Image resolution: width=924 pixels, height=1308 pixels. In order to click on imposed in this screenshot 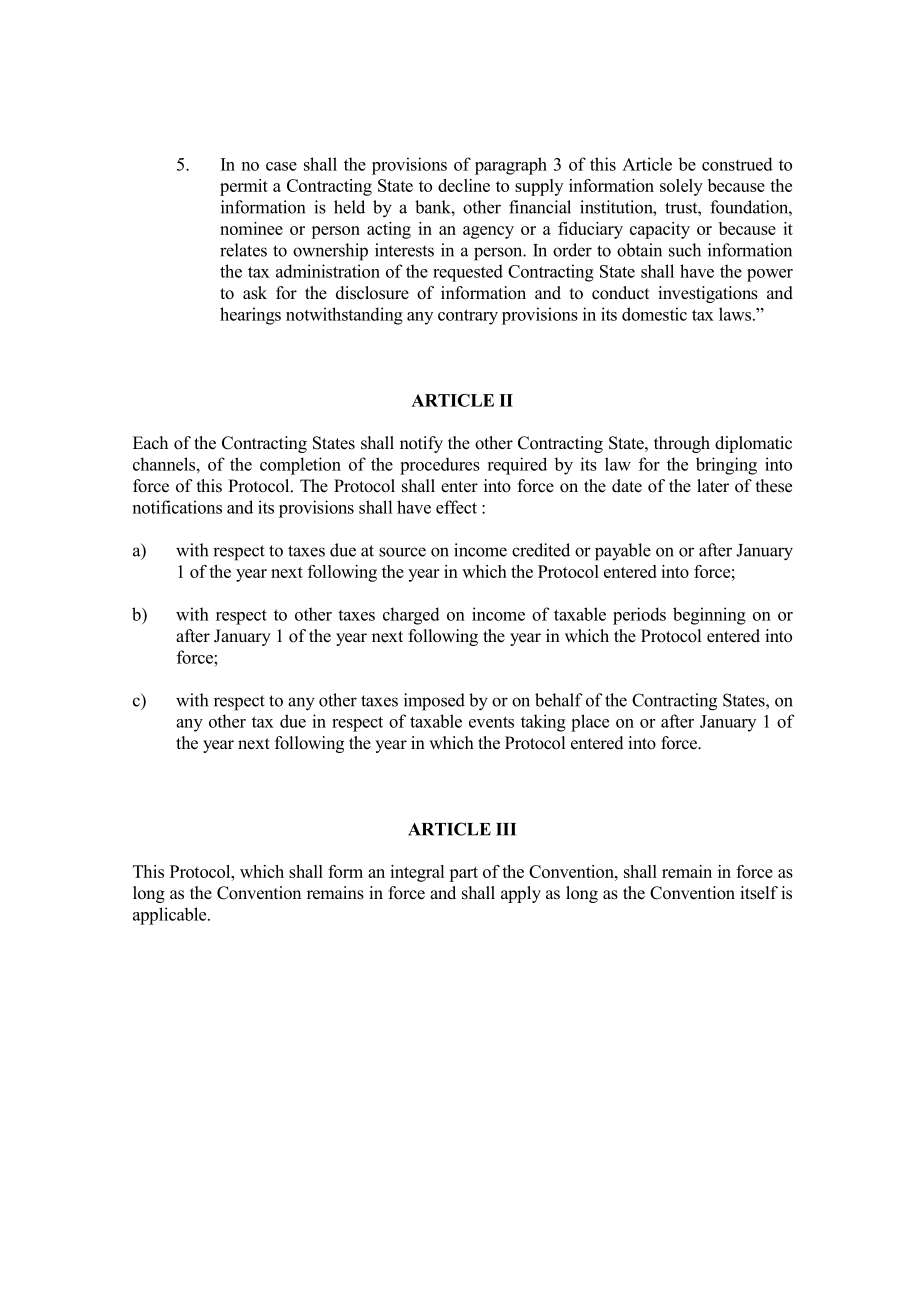, I will do `click(434, 702)`.
